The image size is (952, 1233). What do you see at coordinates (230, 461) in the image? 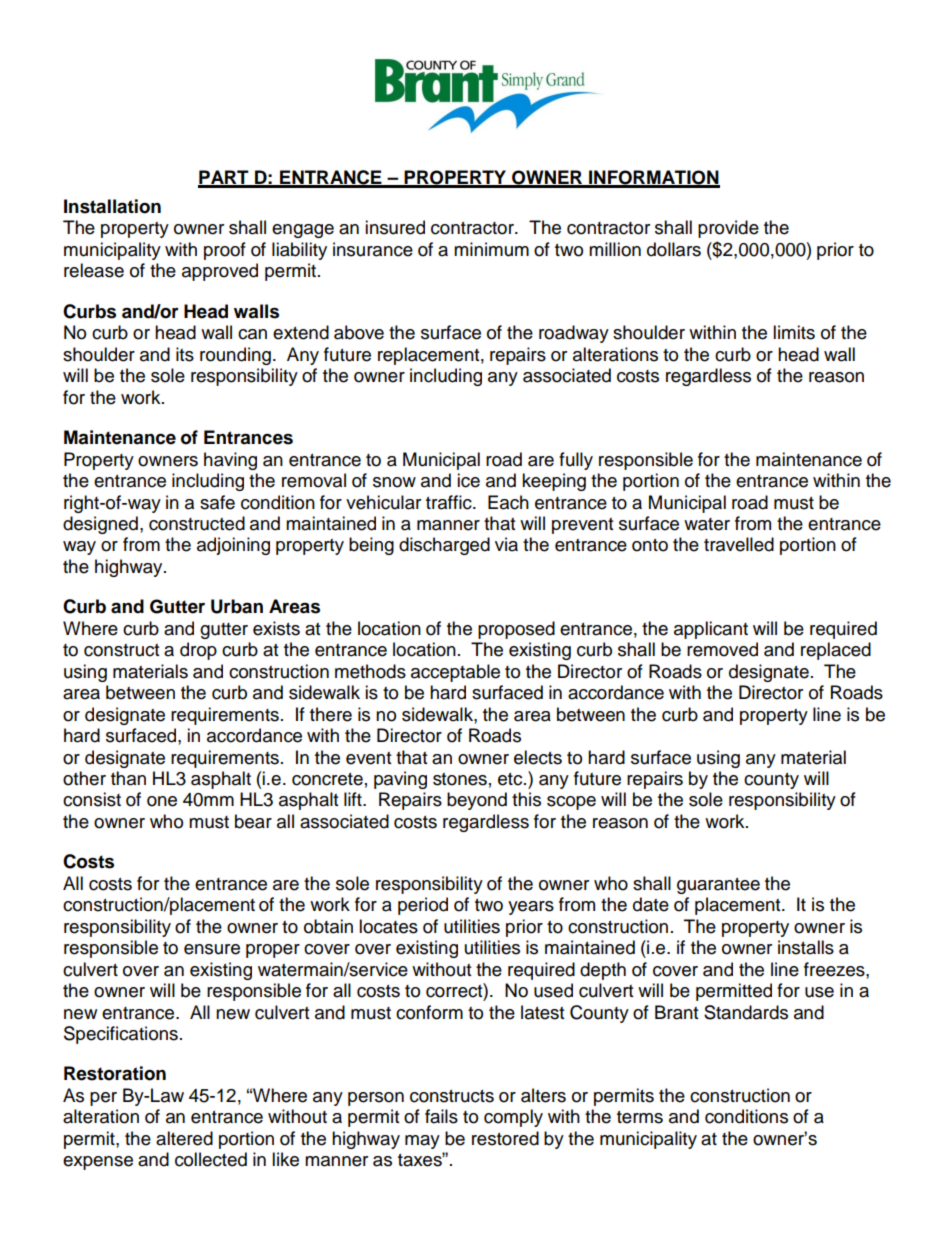
I see `having` at bounding box center [230, 461].
